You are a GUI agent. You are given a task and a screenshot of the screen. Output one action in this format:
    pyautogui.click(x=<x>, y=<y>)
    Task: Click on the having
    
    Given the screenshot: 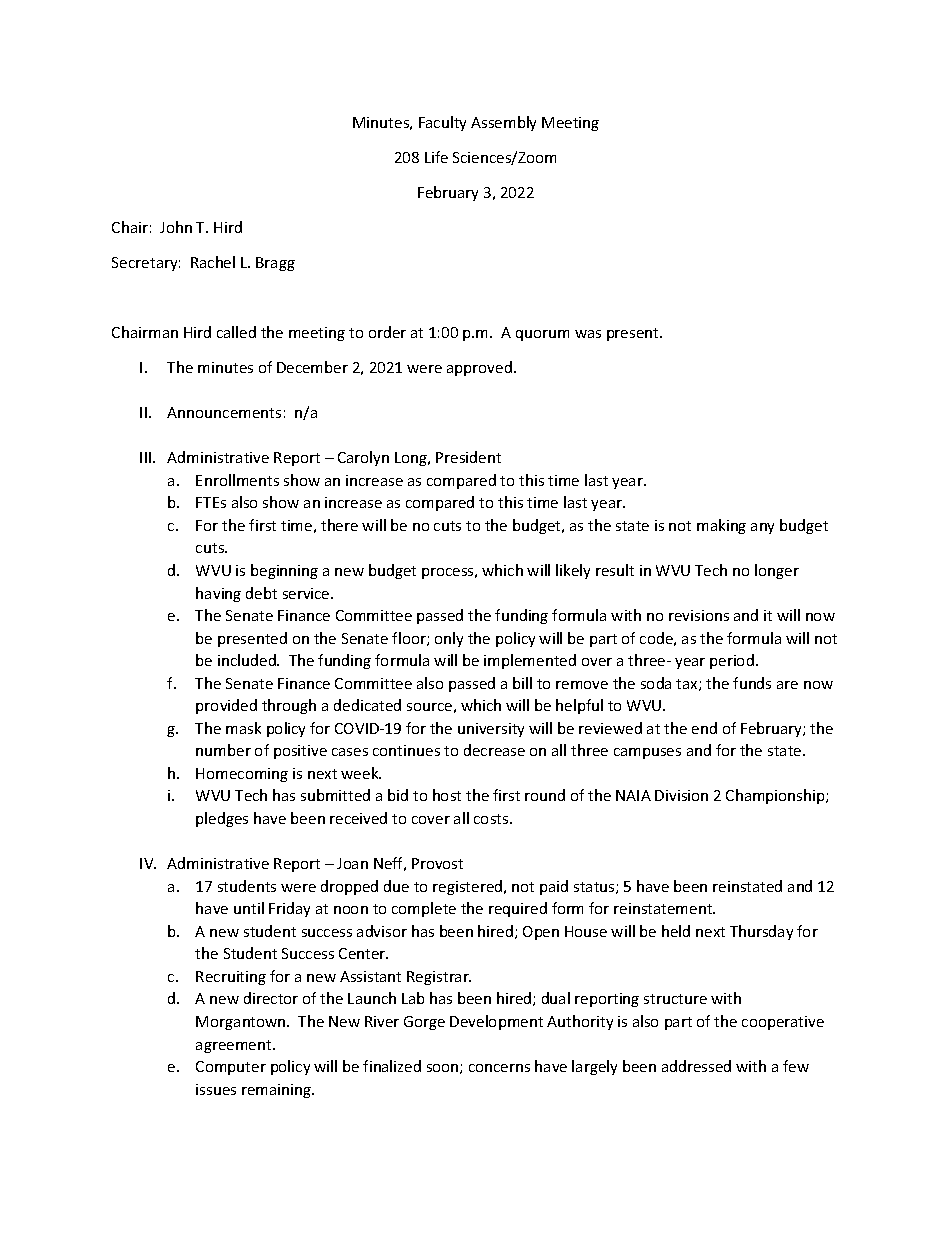 What is the action you would take?
    pyautogui.click(x=218, y=594)
